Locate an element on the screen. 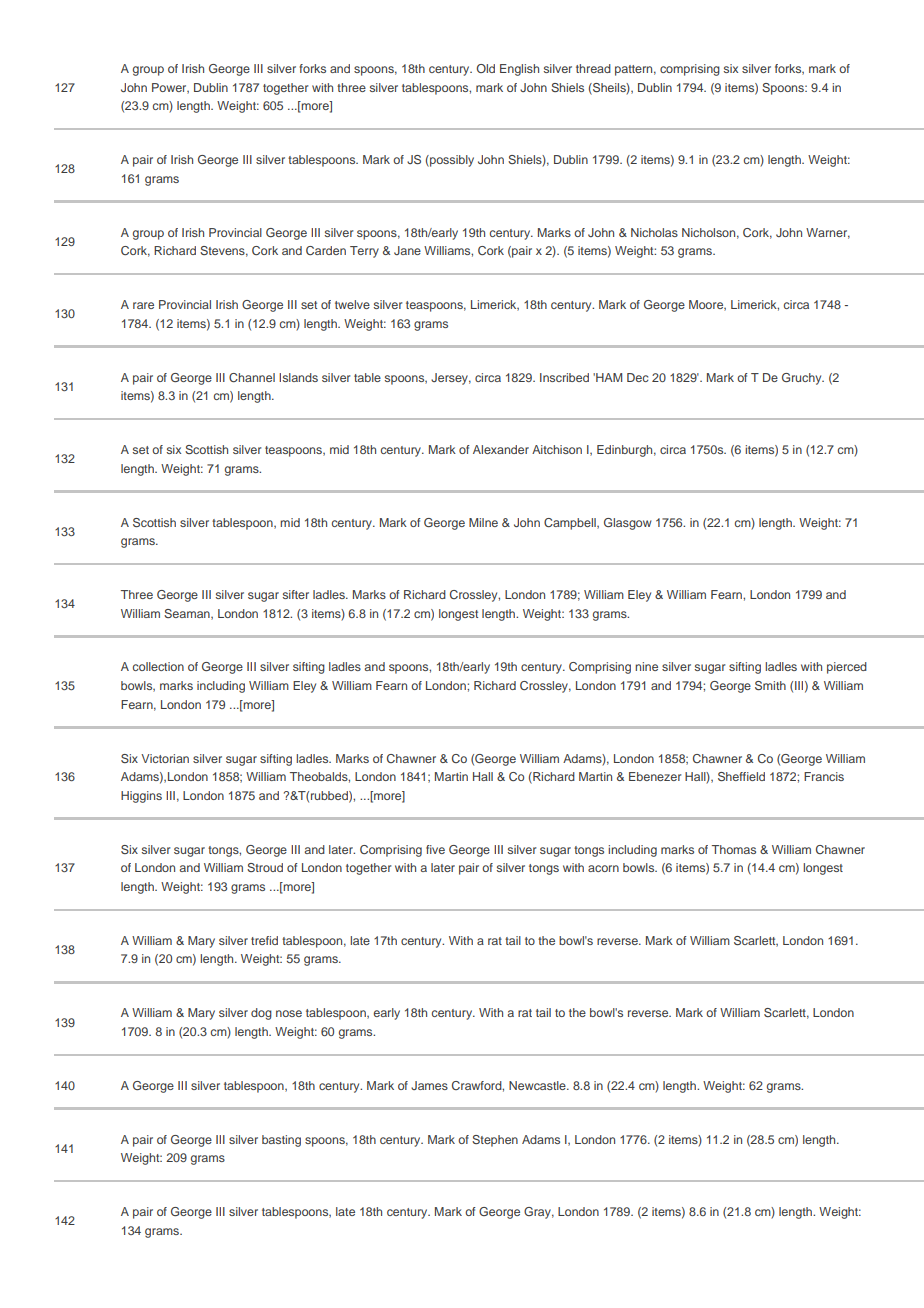 The image size is (924, 1308). Milne is located at coordinates (483, 522).
